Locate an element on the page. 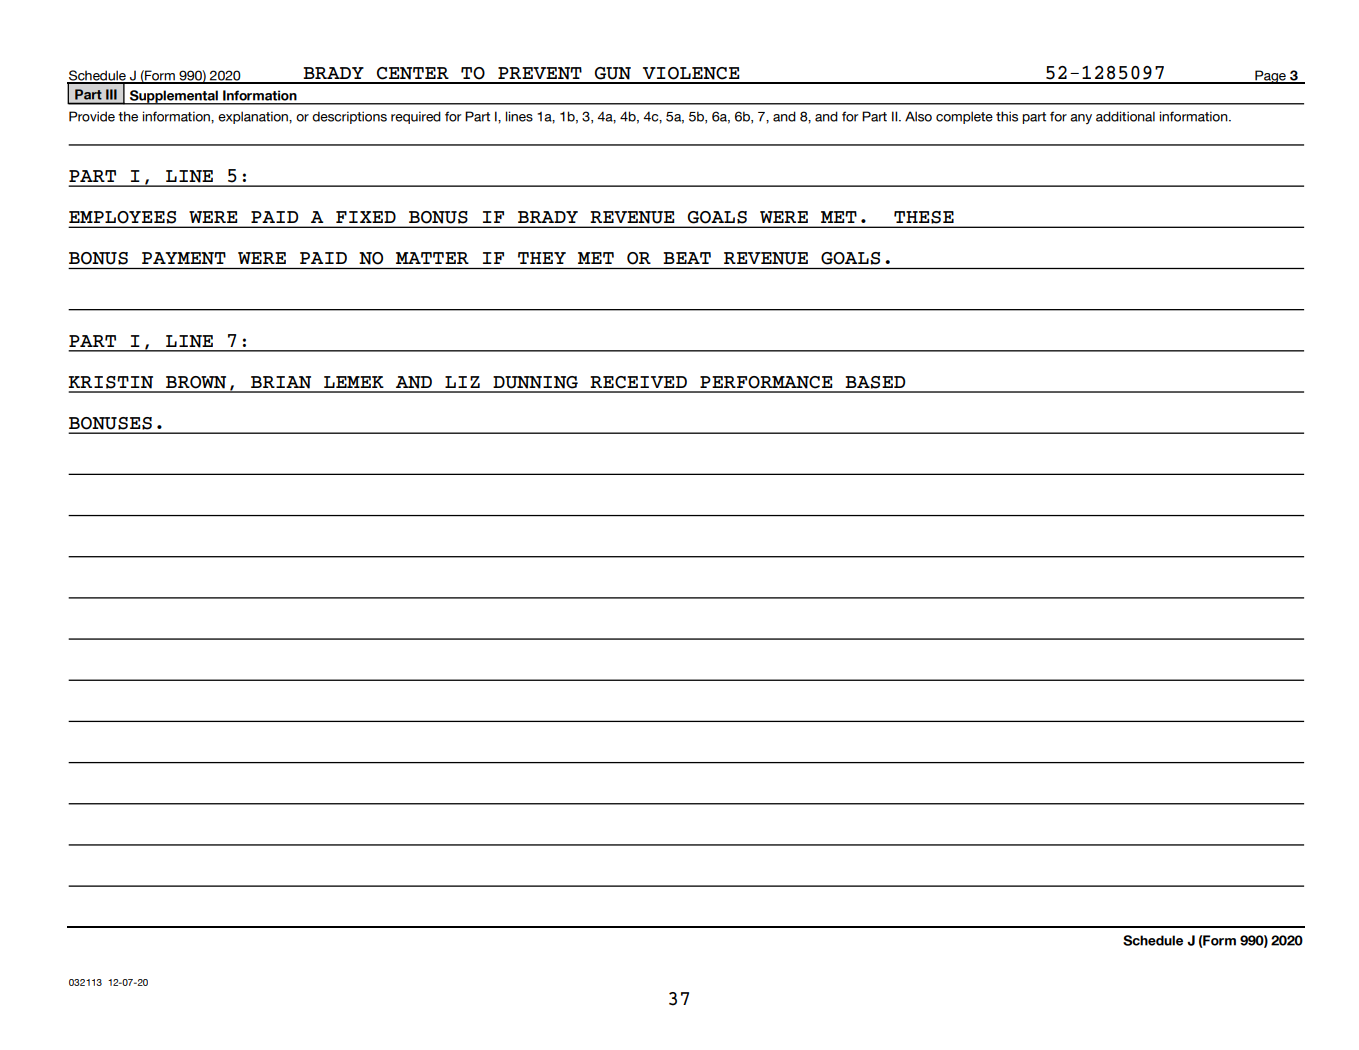 The image size is (1359, 1050). Page is located at coordinates (1270, 77).
